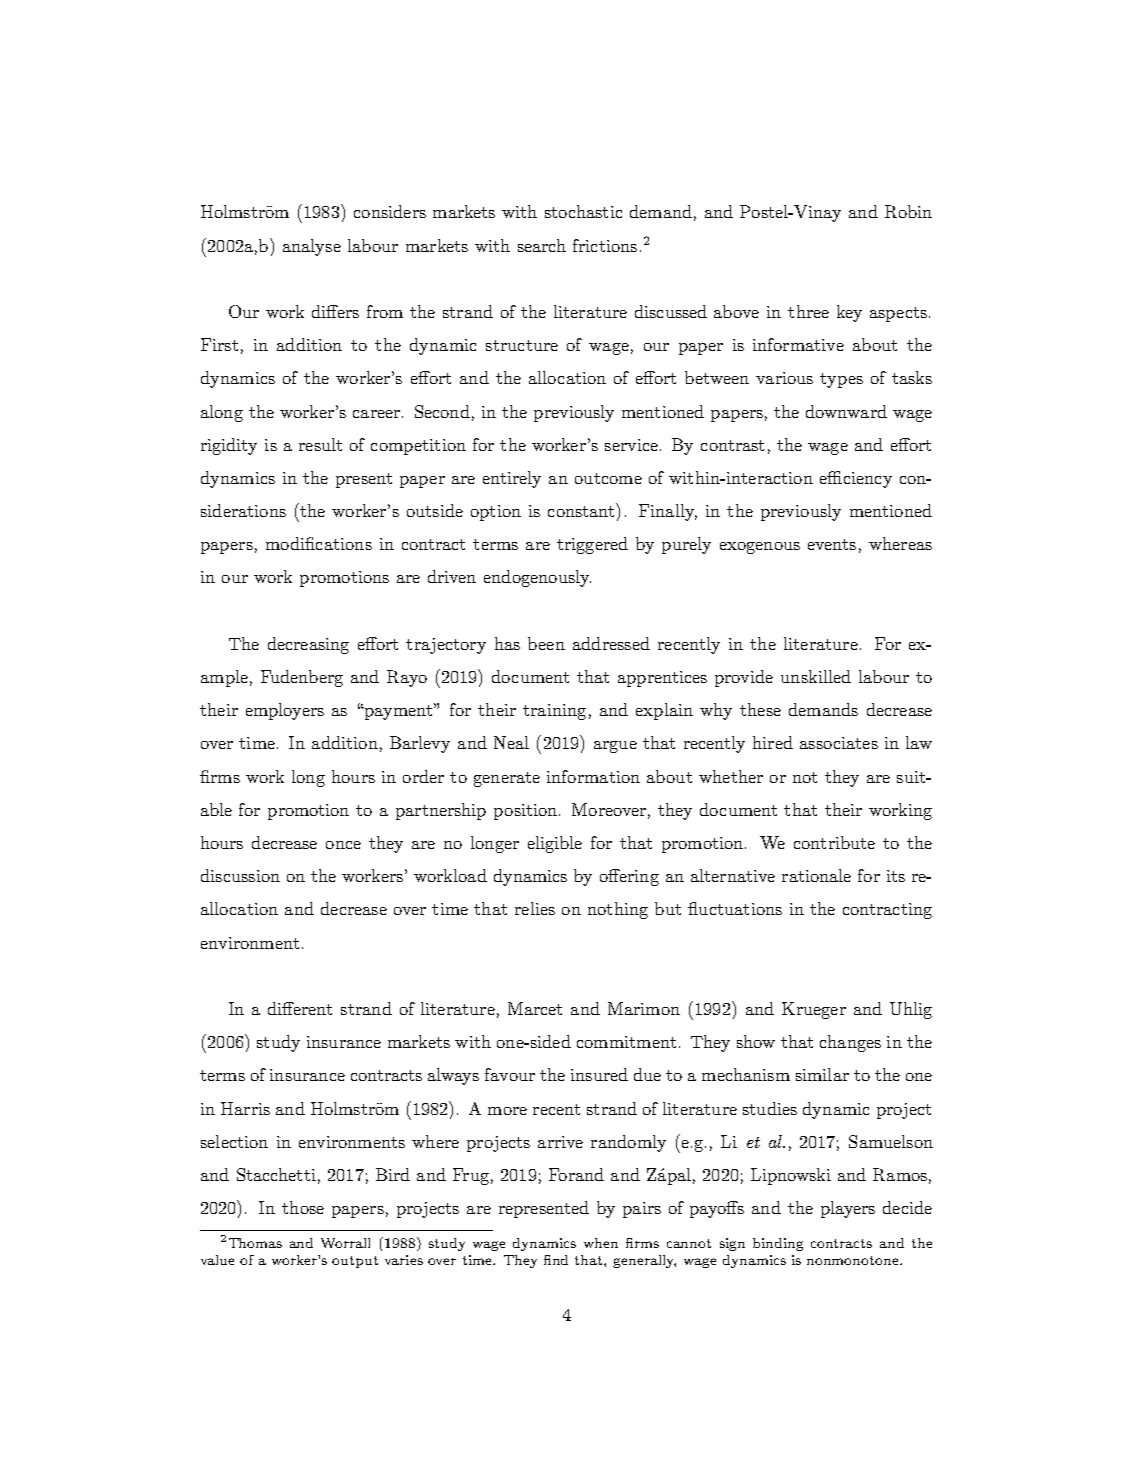 The width and height of the screenshot is (1133, 1466). Describe the element at coordinates (240, 875) in the screenshot. I see `discussion` at that location.
